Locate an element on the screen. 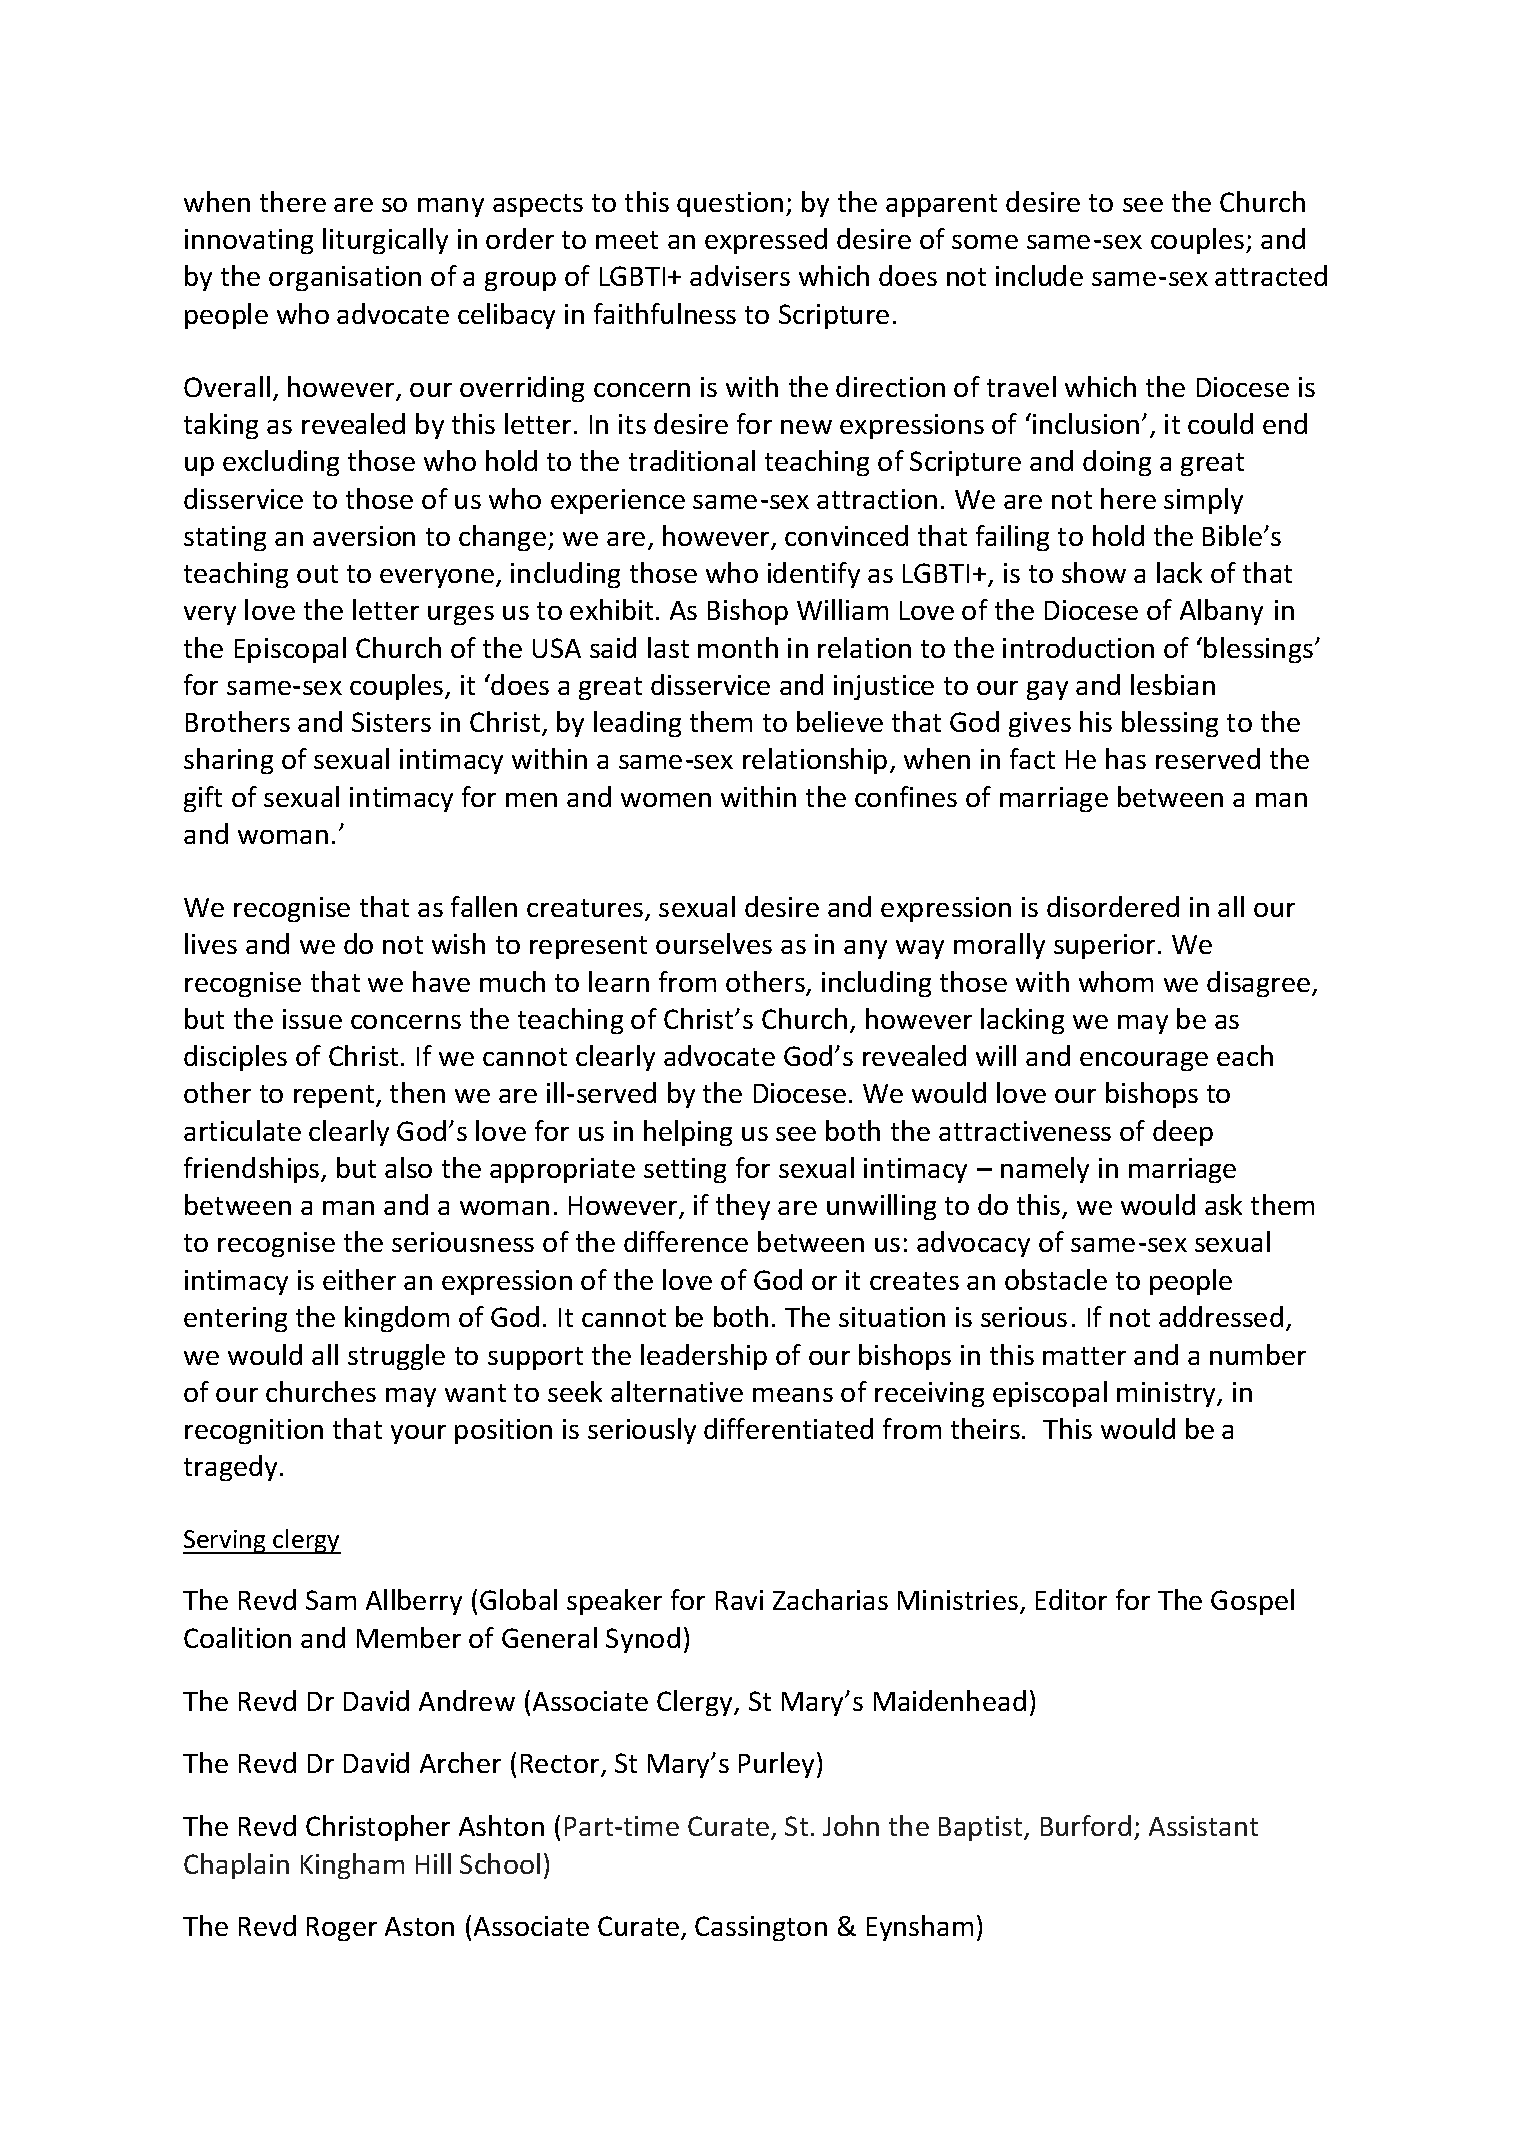 The image size is (1515, 2143). matter is located at coordinates (1084, 1356).
